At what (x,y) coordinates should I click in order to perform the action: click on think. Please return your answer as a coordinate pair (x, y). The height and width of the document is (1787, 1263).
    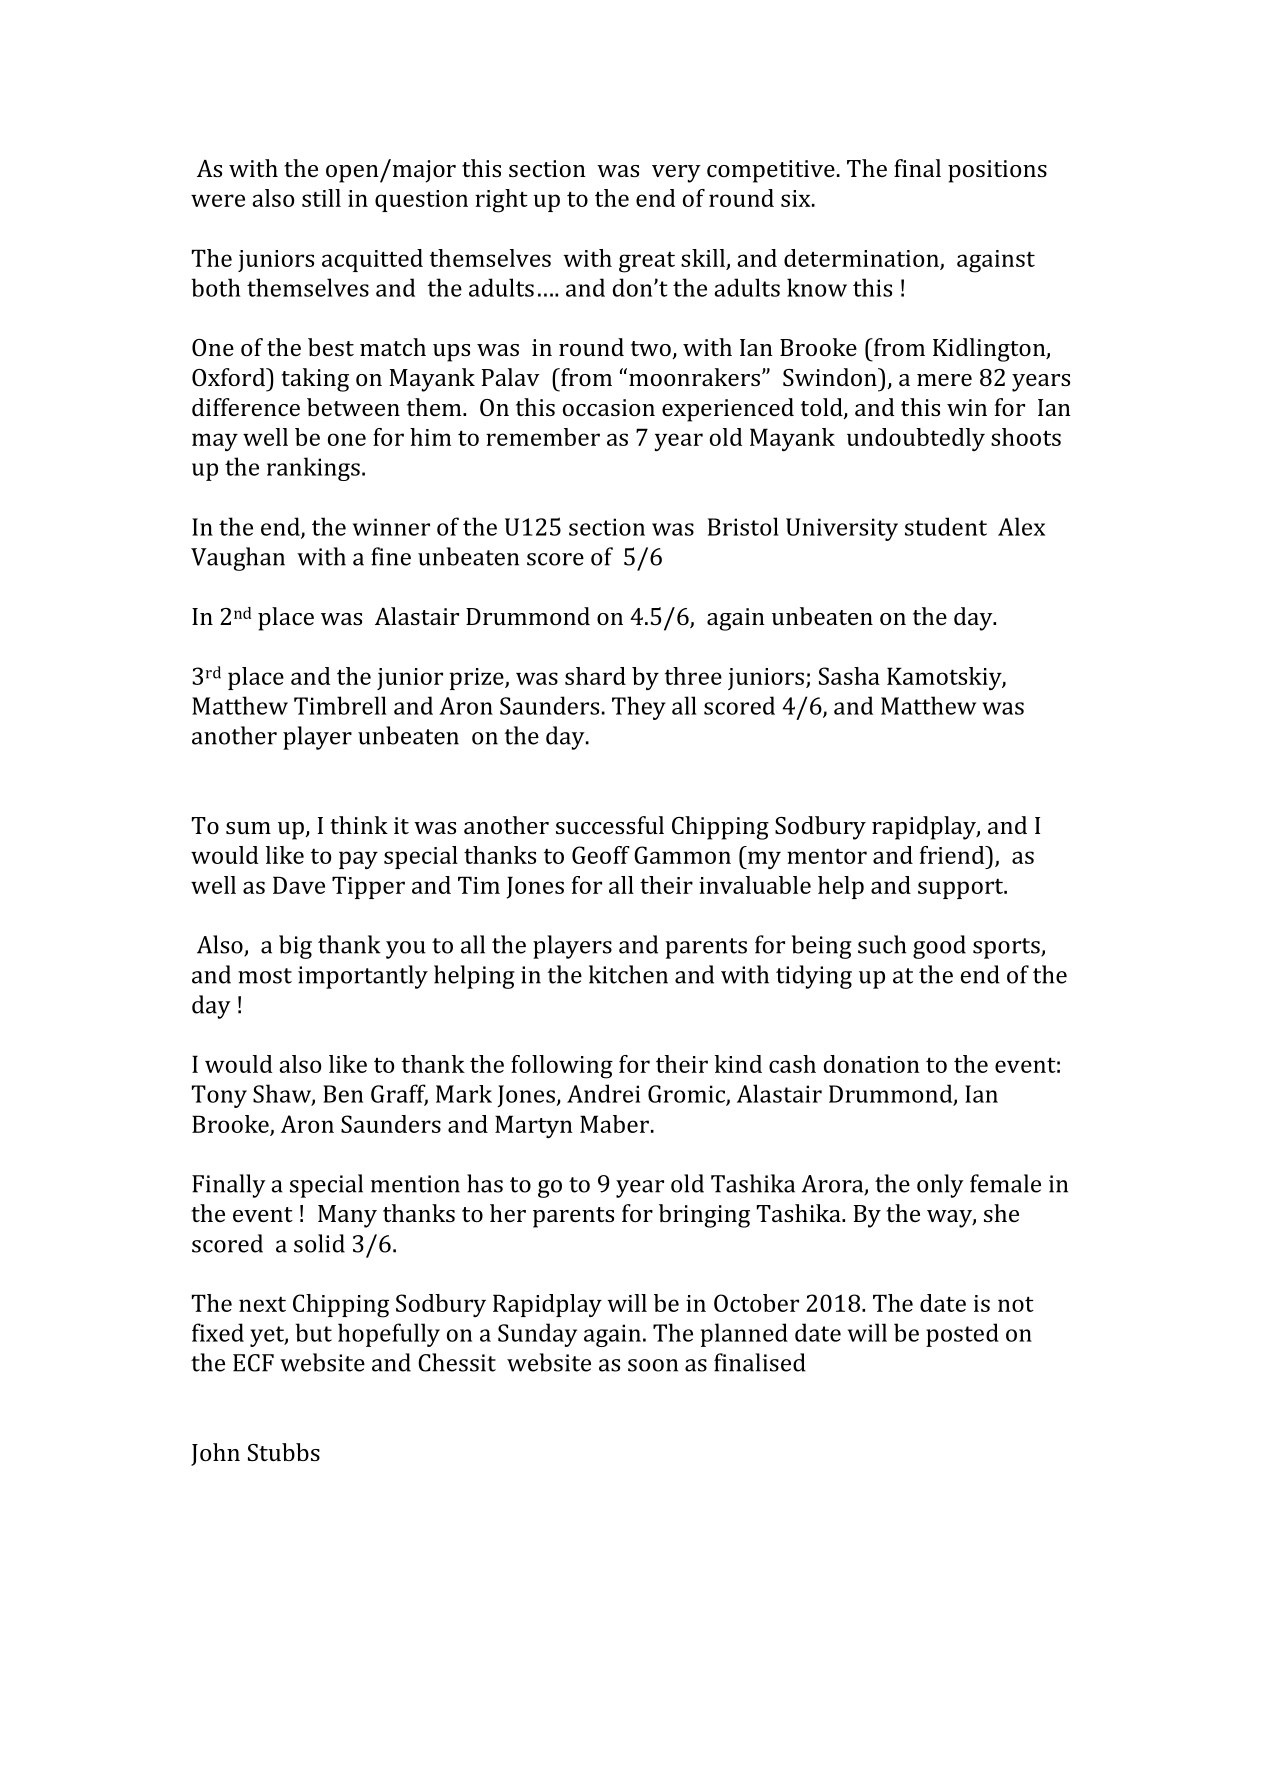
    Looking at the image, I should click on (359, 825).
